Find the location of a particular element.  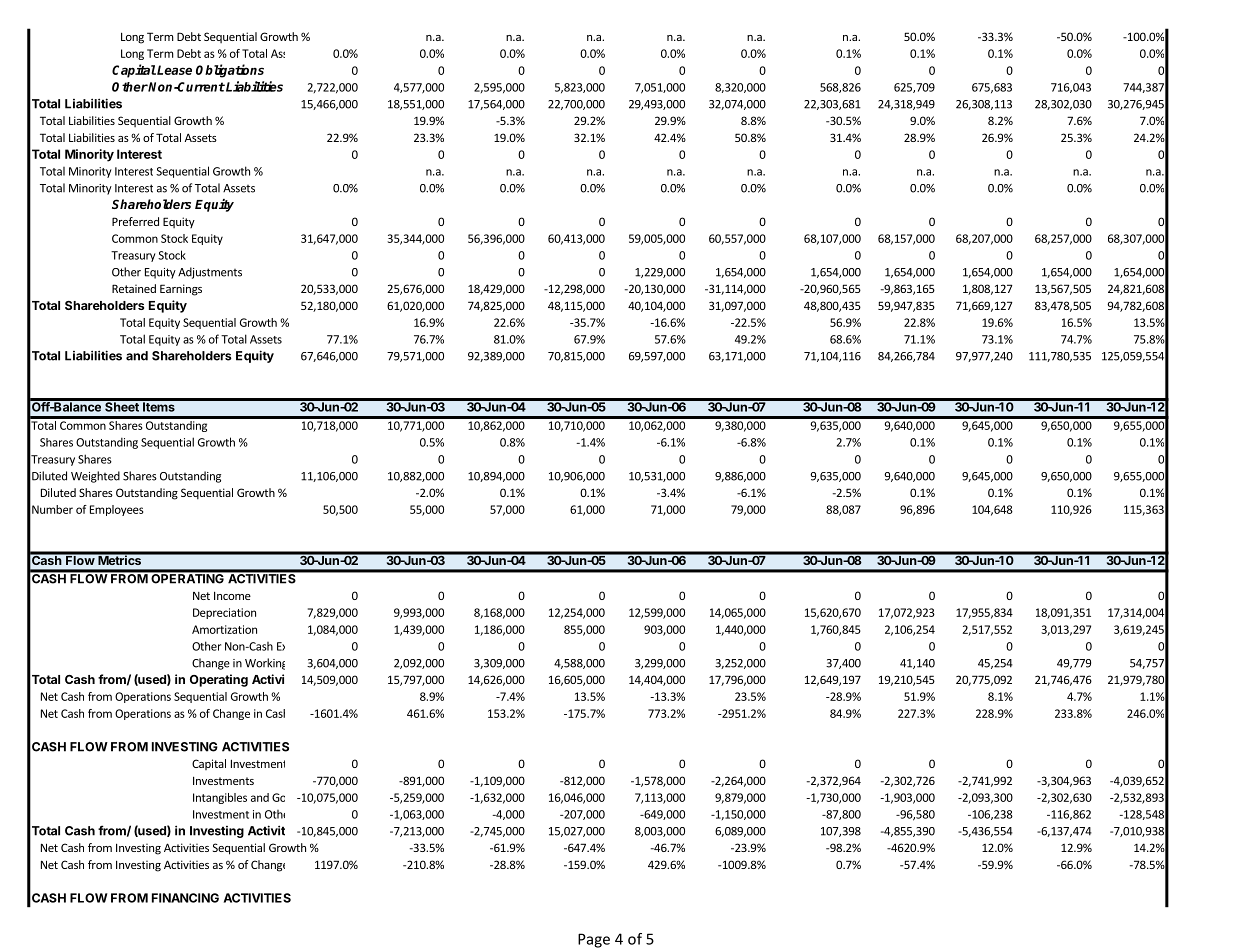

Depreciation is located at coordinates (224, 613).
